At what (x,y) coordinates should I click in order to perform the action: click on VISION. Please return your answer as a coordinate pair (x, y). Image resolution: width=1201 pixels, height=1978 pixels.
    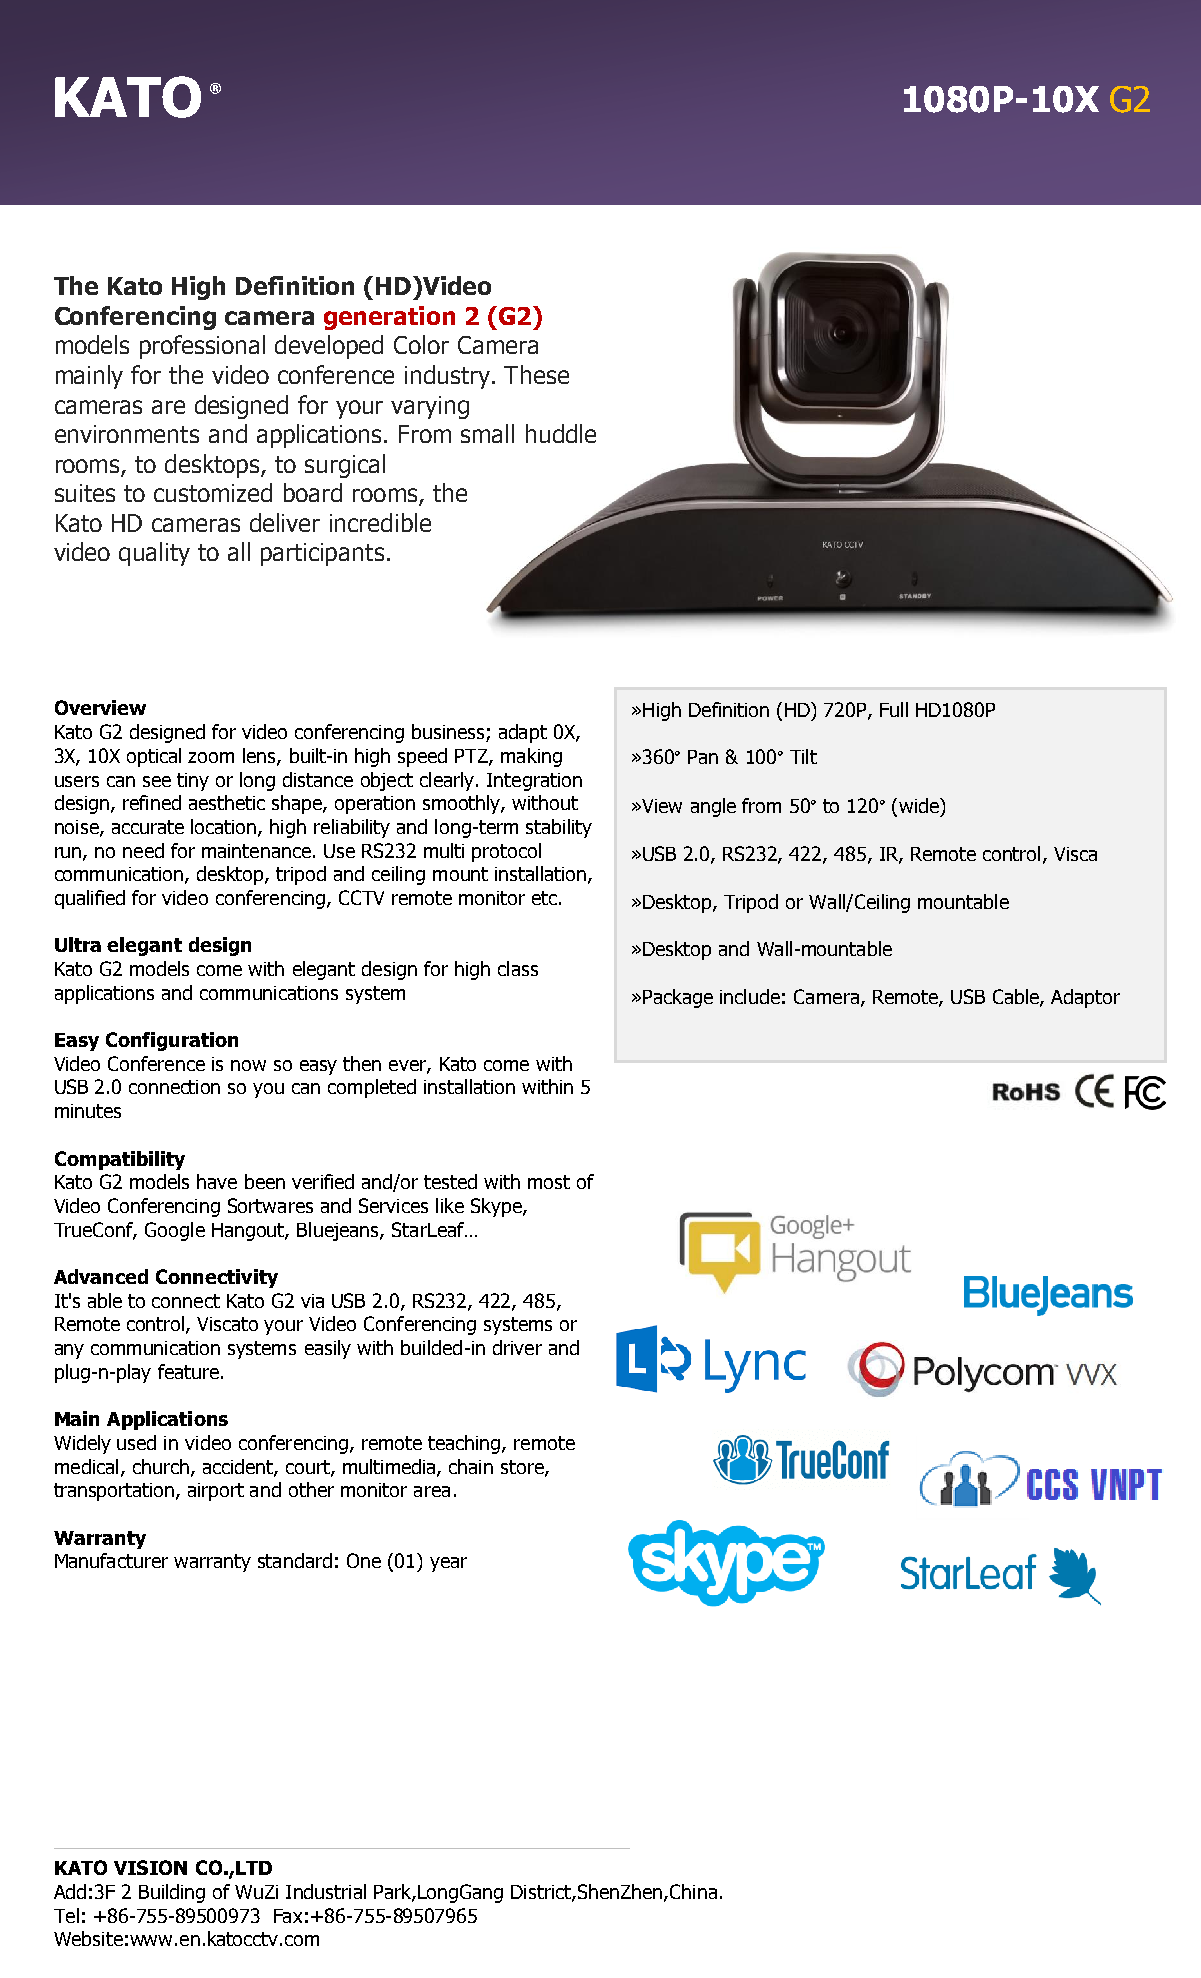
    Looking at the image, I should click on (150, 1867).
